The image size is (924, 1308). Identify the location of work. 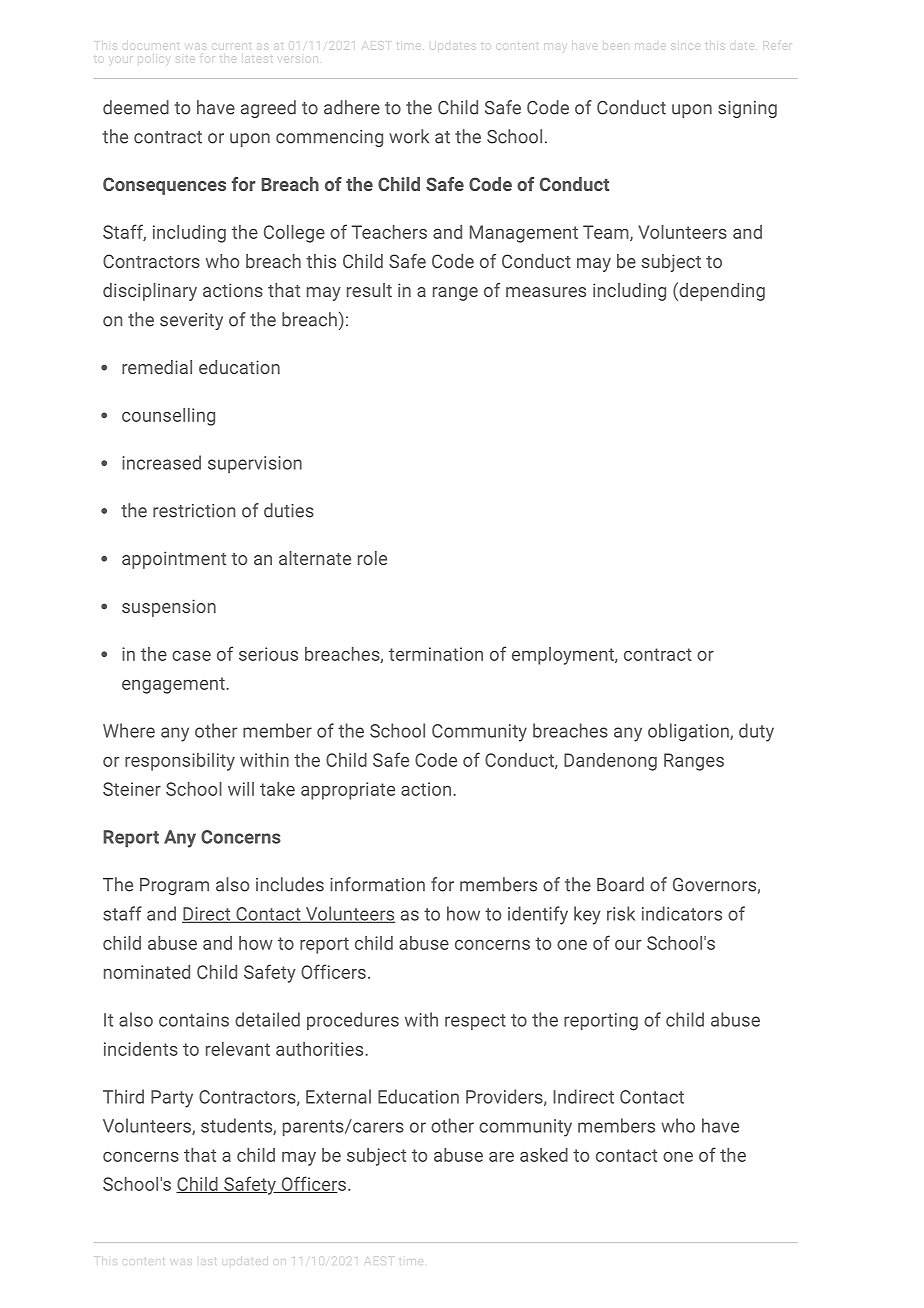
(409, 136).
